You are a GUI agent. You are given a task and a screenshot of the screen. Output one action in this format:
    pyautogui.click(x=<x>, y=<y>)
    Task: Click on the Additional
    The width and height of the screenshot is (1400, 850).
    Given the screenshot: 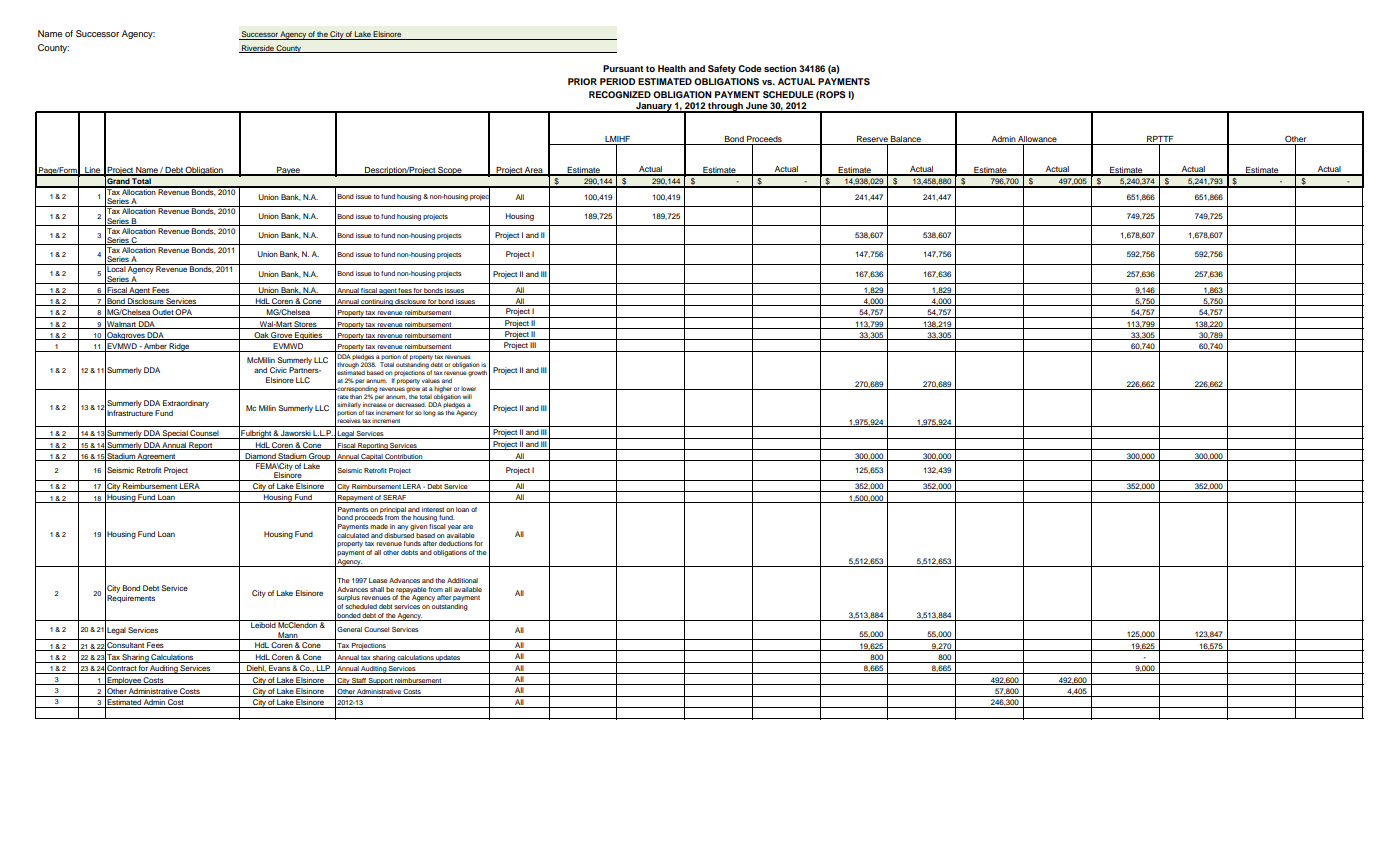 What is the action you would take?
    pyautogui.click(x=462, y=580)
